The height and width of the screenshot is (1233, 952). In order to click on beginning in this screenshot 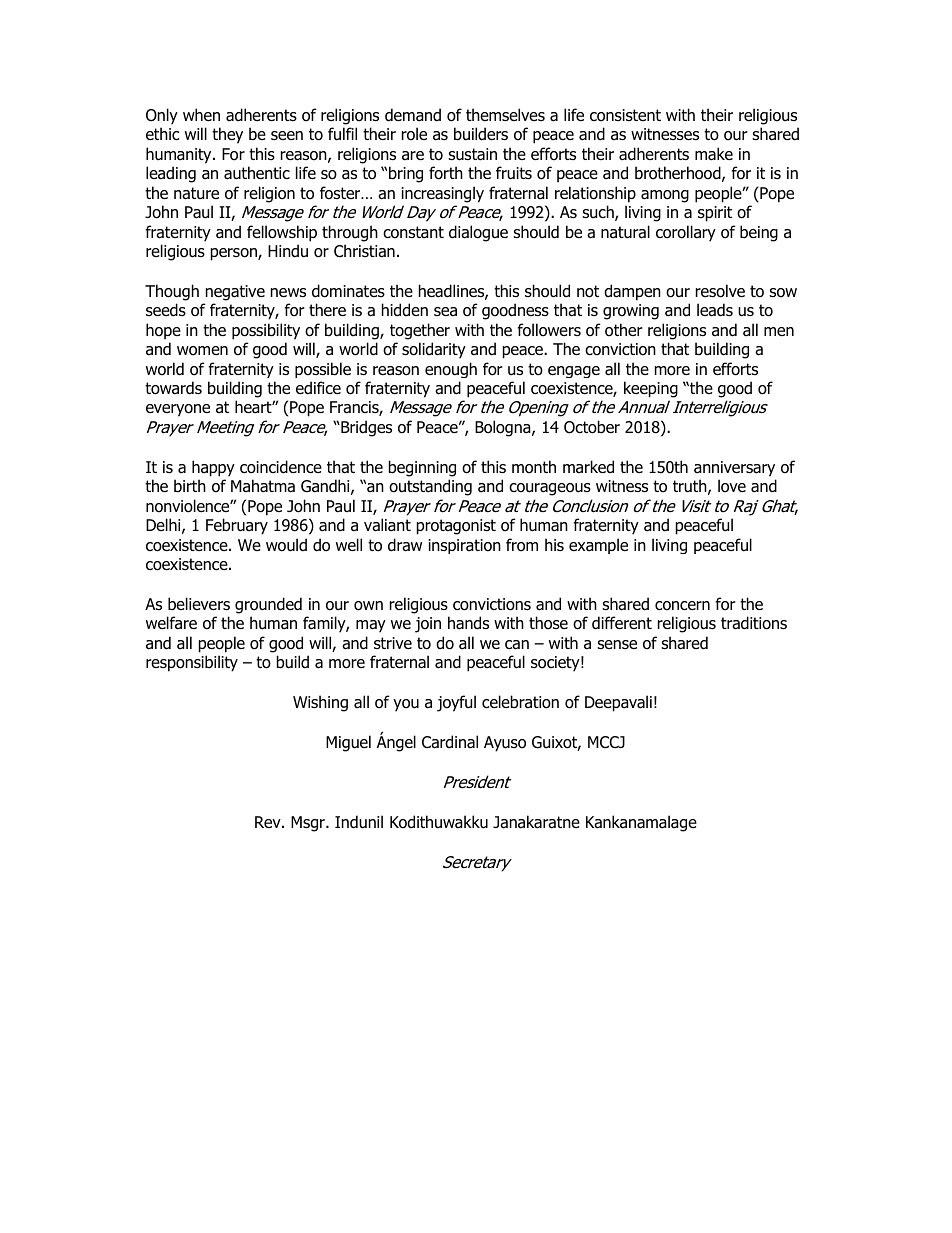, I will do `click(422, 468)`.
